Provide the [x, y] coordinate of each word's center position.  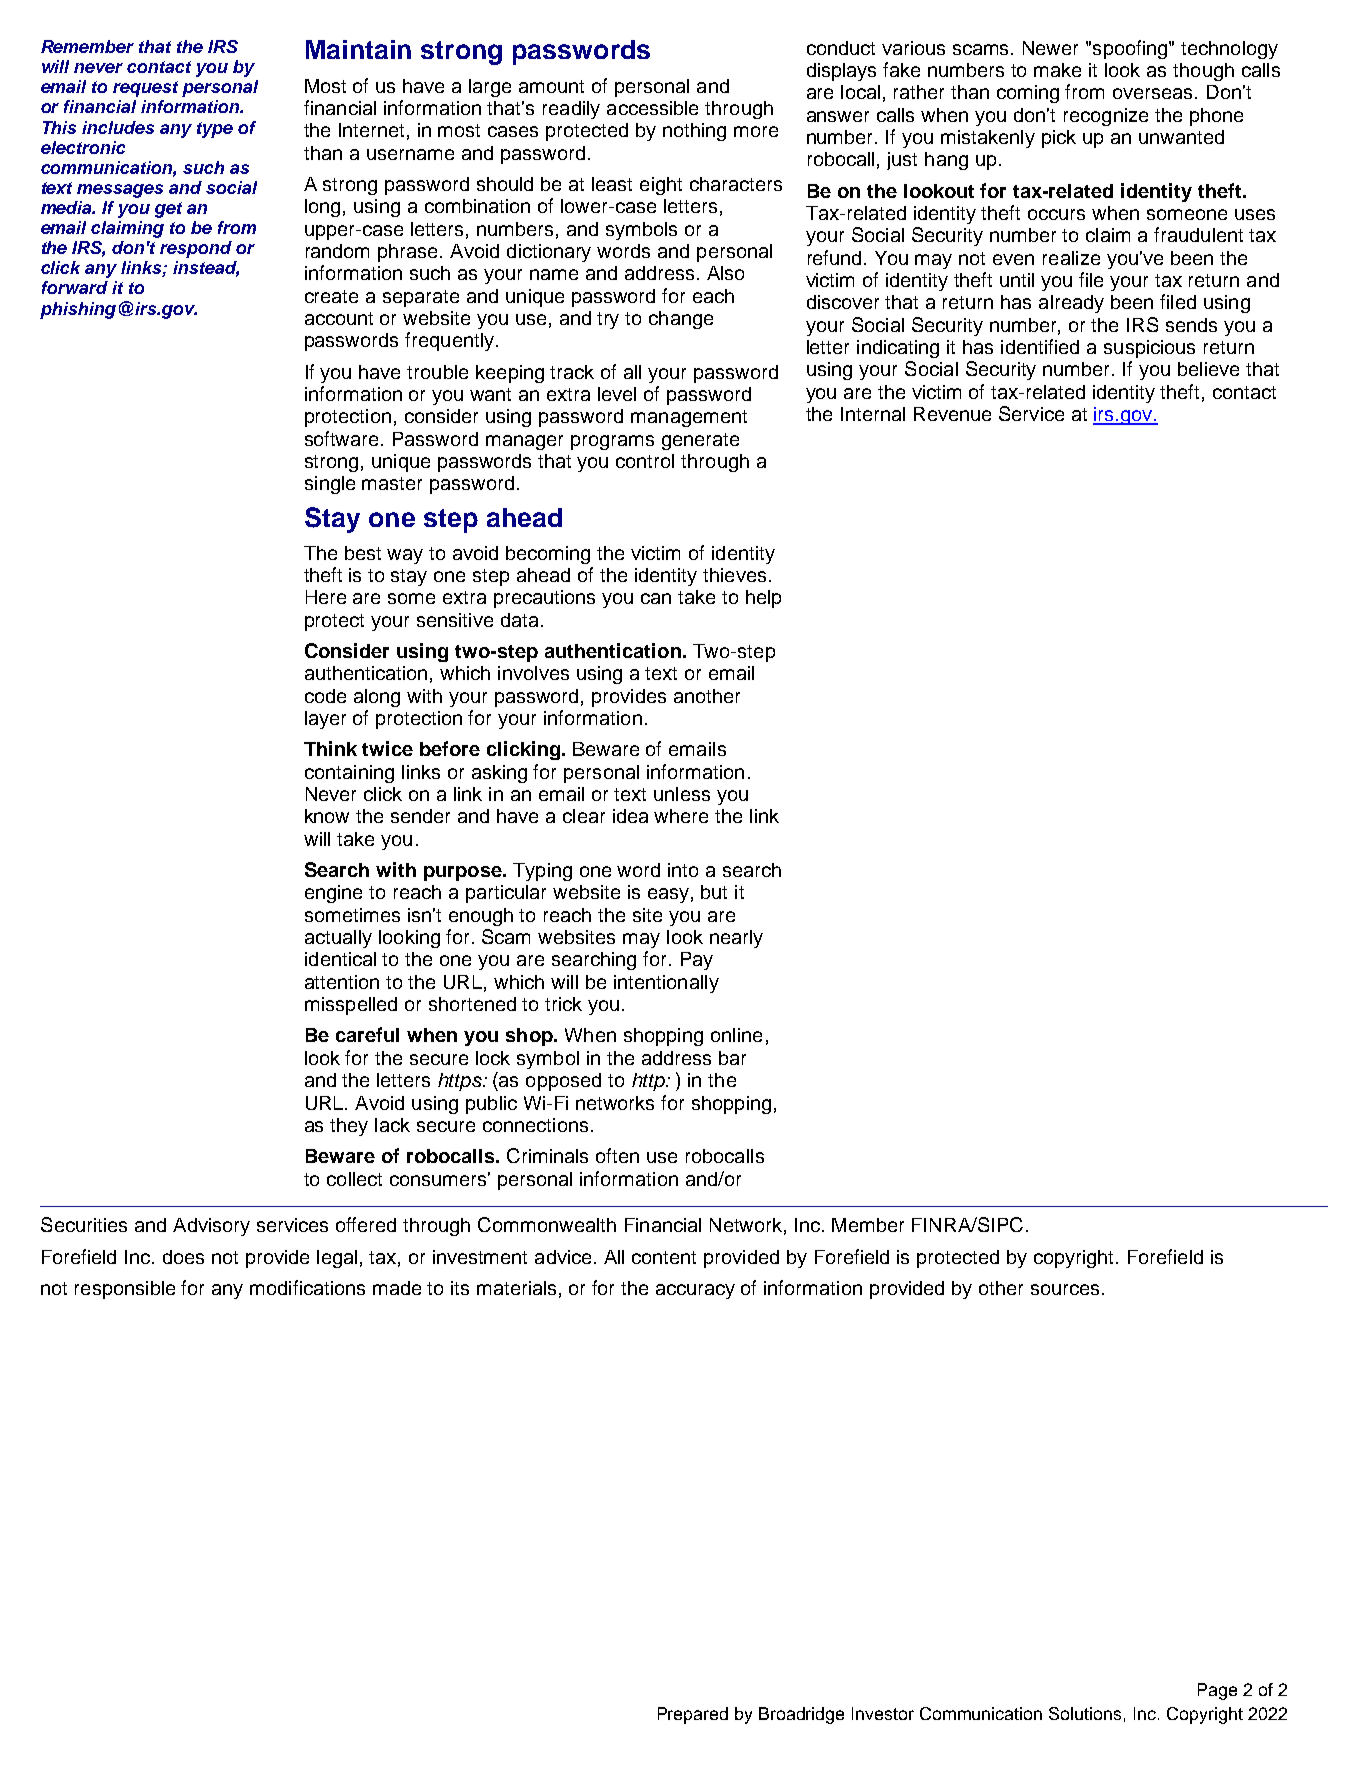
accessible [652, 108]
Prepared [693, 1715]
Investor [883, 1713]
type [215, 130]
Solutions [1085, 1713]
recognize [1106, 117]
